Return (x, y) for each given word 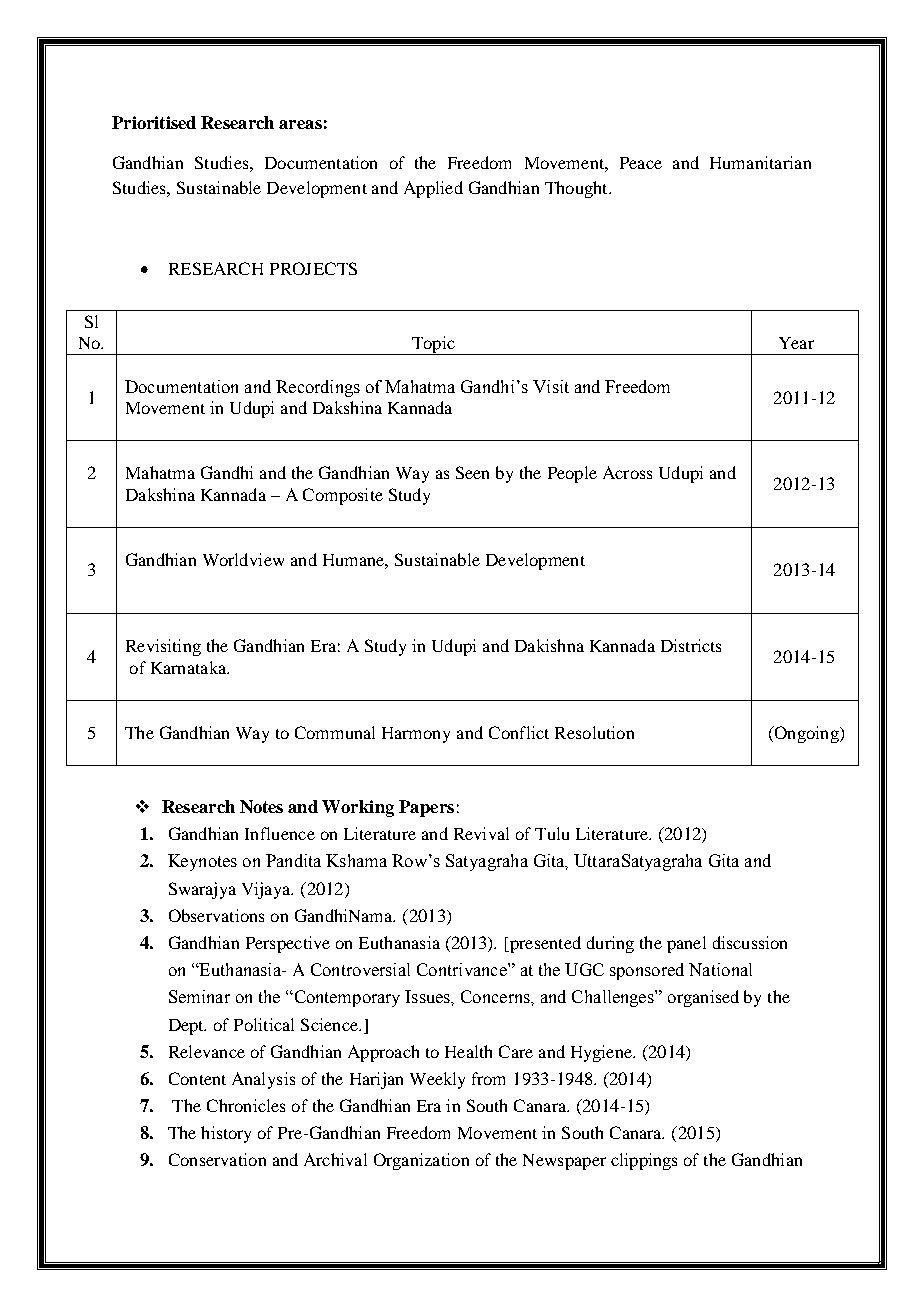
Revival (481, 833)
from (488, 1078)
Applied (433, 189)
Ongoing (806, 734)
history (226, 1134)
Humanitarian (760, 162)
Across (627, 472)
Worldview (243, 559)
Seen (472, 472)
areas (300, 124)
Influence (280, 833)
